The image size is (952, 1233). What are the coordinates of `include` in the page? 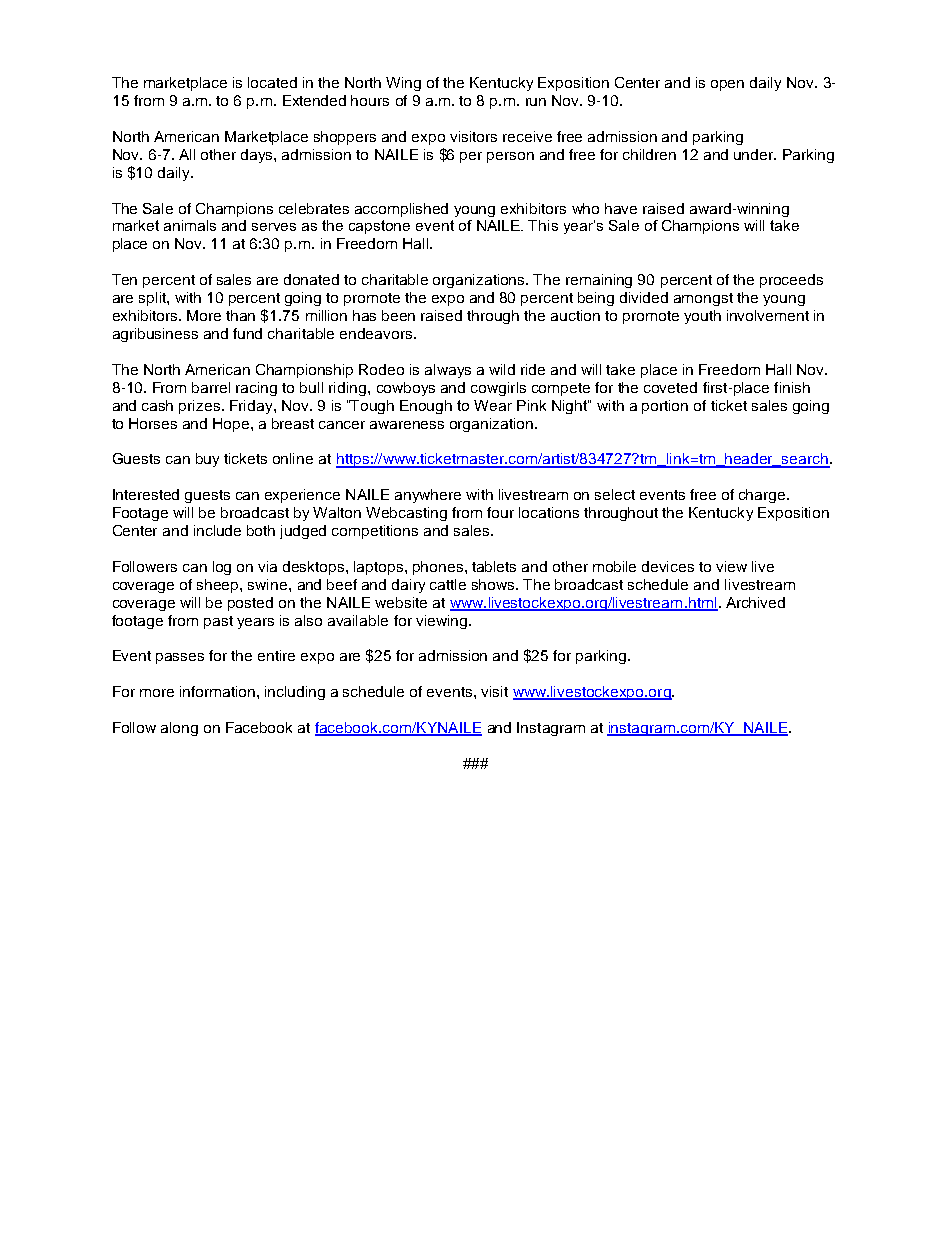 It's located at (217, 530).
